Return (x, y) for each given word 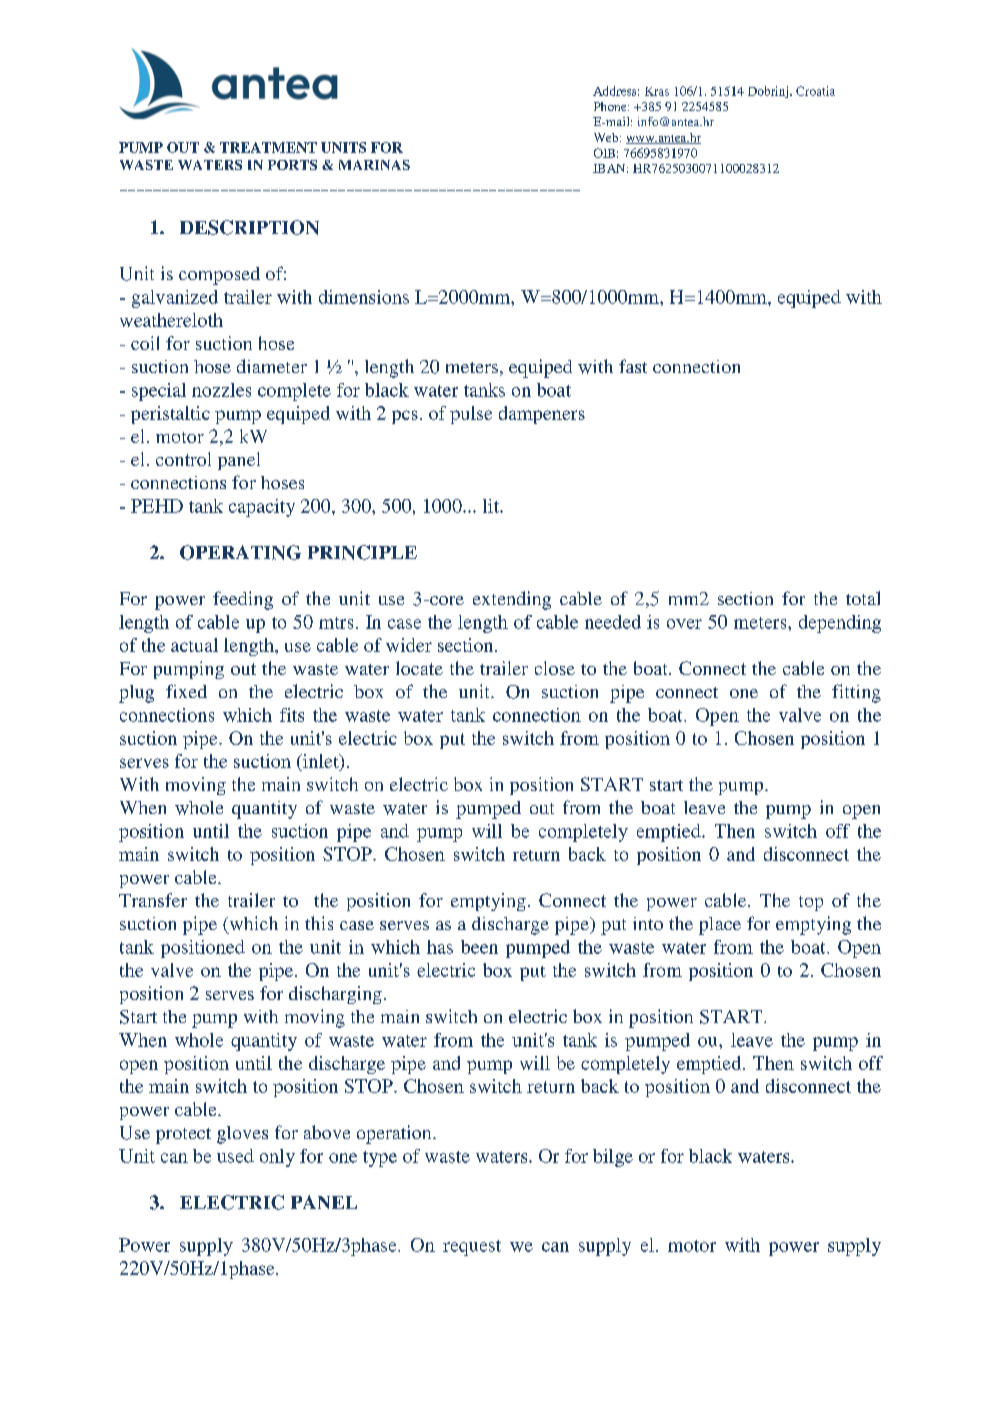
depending (840, 624)
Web (606, 137)
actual (194, 645)
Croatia (815, 91)
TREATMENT (268, 147)
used (235, 1156)
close (555, 668)
